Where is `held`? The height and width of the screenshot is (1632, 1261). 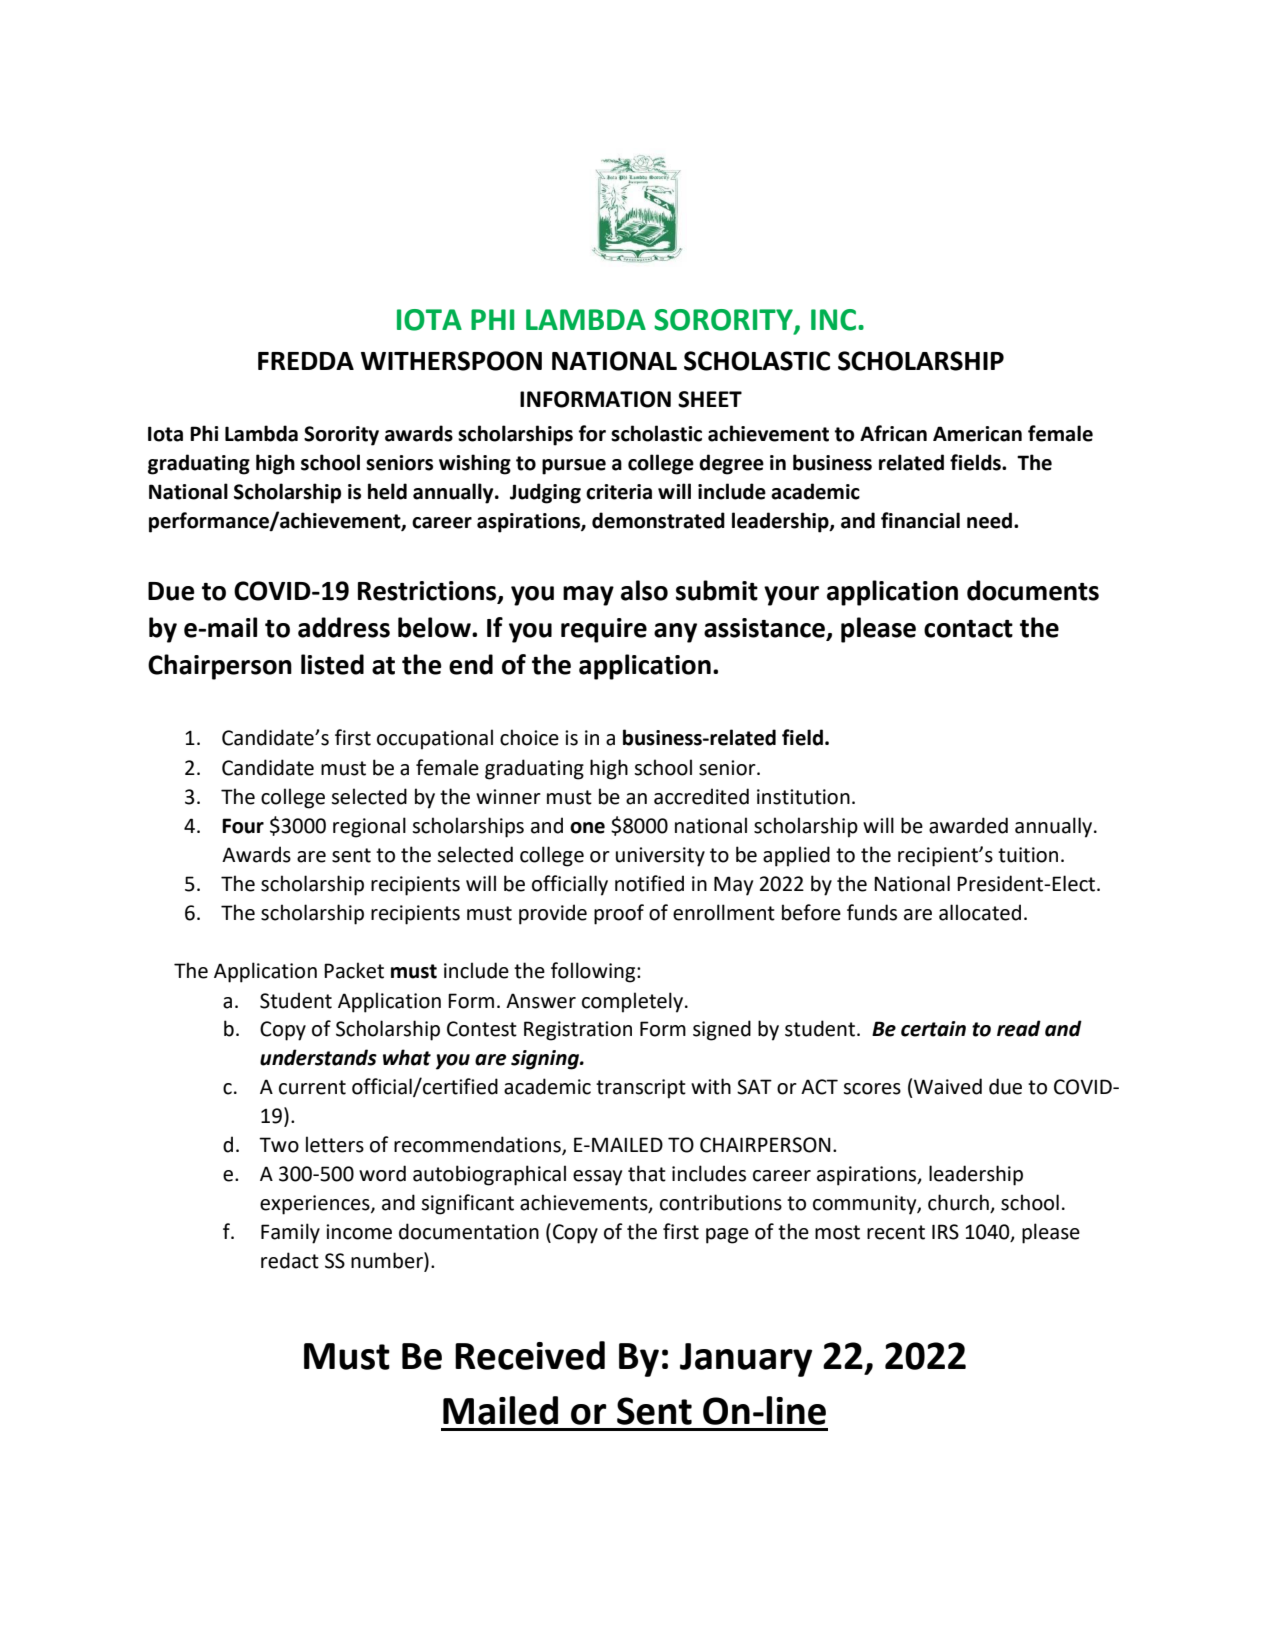
held is located at coordinates (387, 491).
